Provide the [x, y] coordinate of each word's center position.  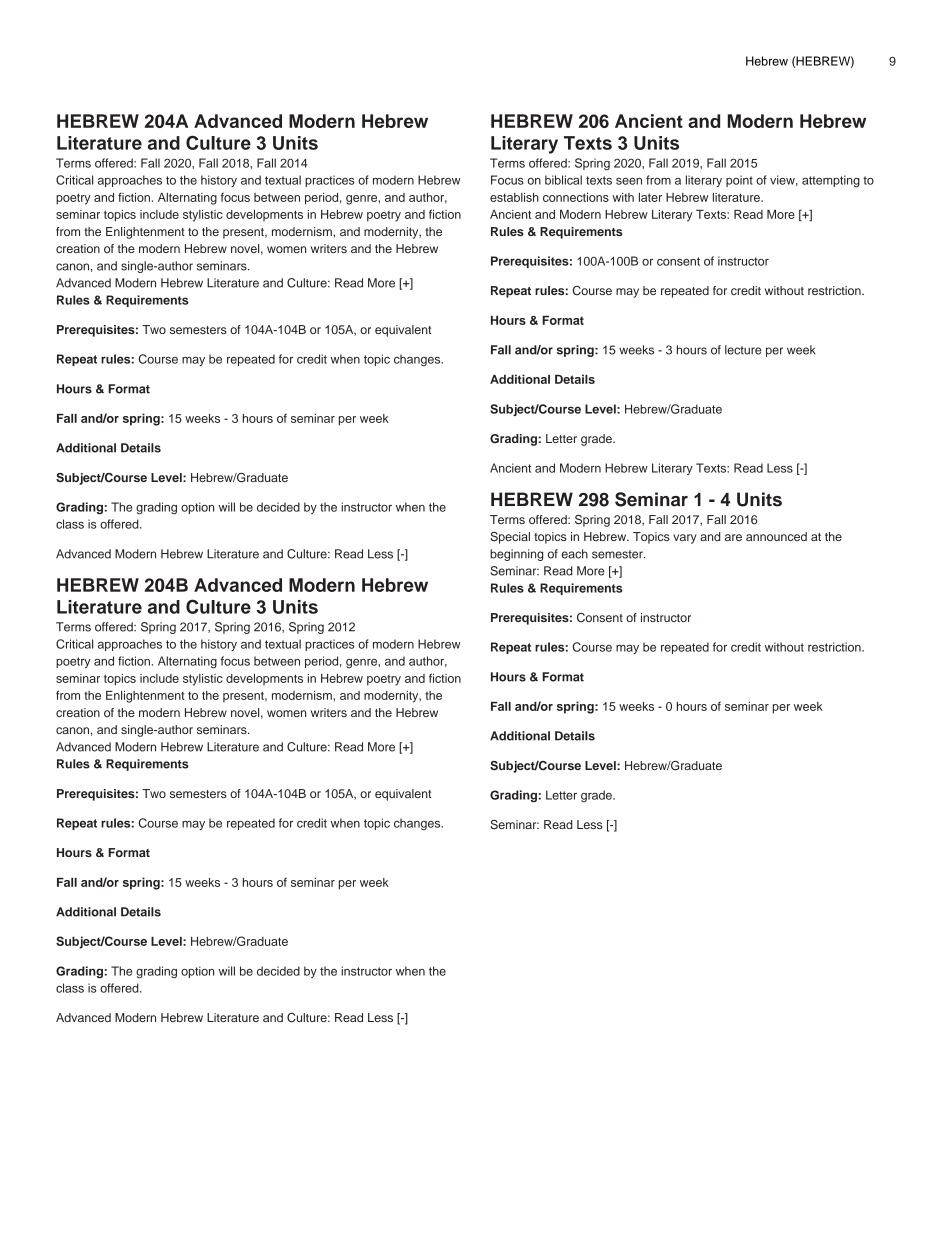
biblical [563, 180]
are [733, 537]
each [574, 554]
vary [685, 539]
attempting [831, 181]
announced [776, 536]
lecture [743, 350]
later [650, 197]
